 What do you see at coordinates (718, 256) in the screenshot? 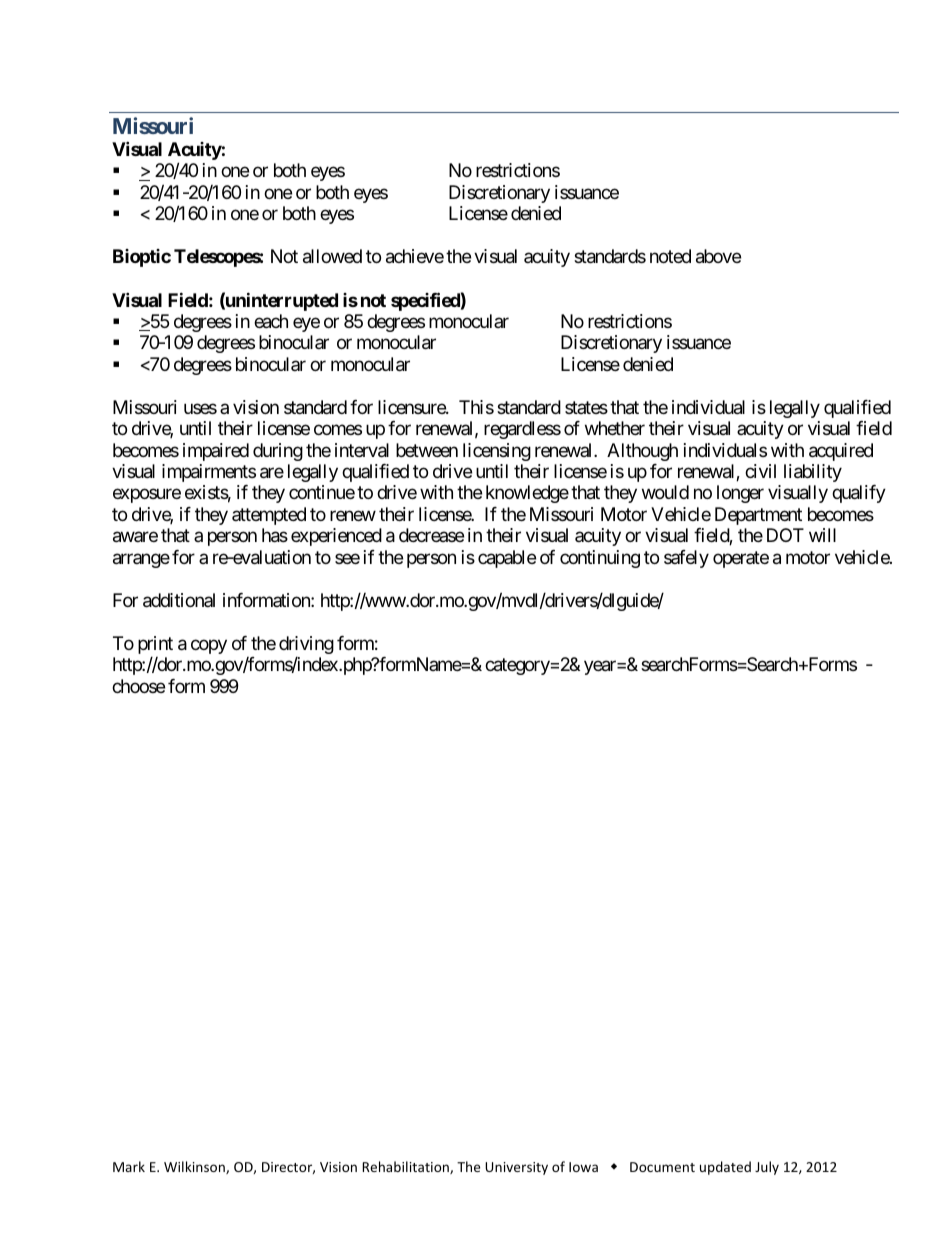
I see `above` at bounding box center [718, 256].
